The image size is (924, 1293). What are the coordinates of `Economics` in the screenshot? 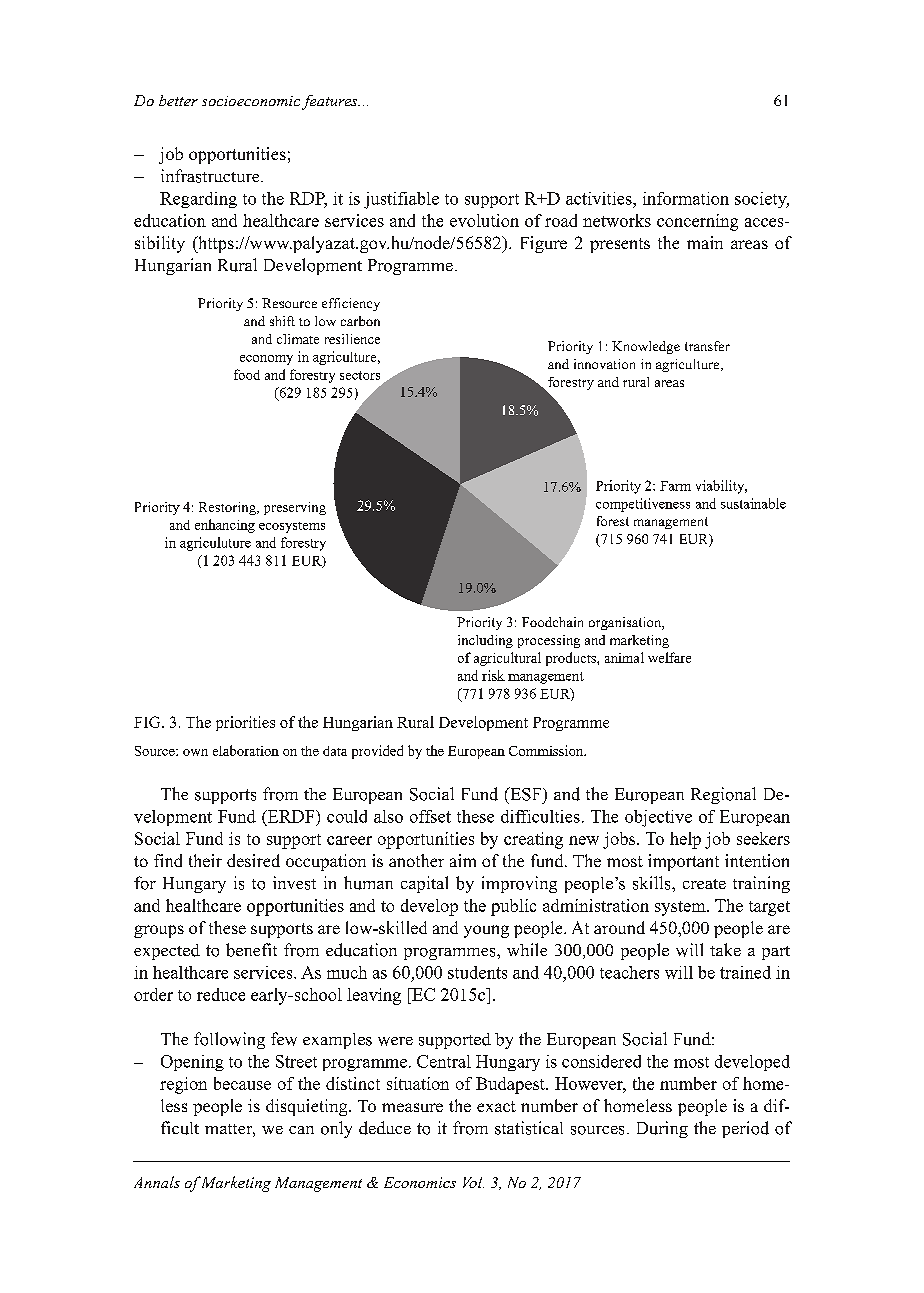 It's located at (420, 1182).
